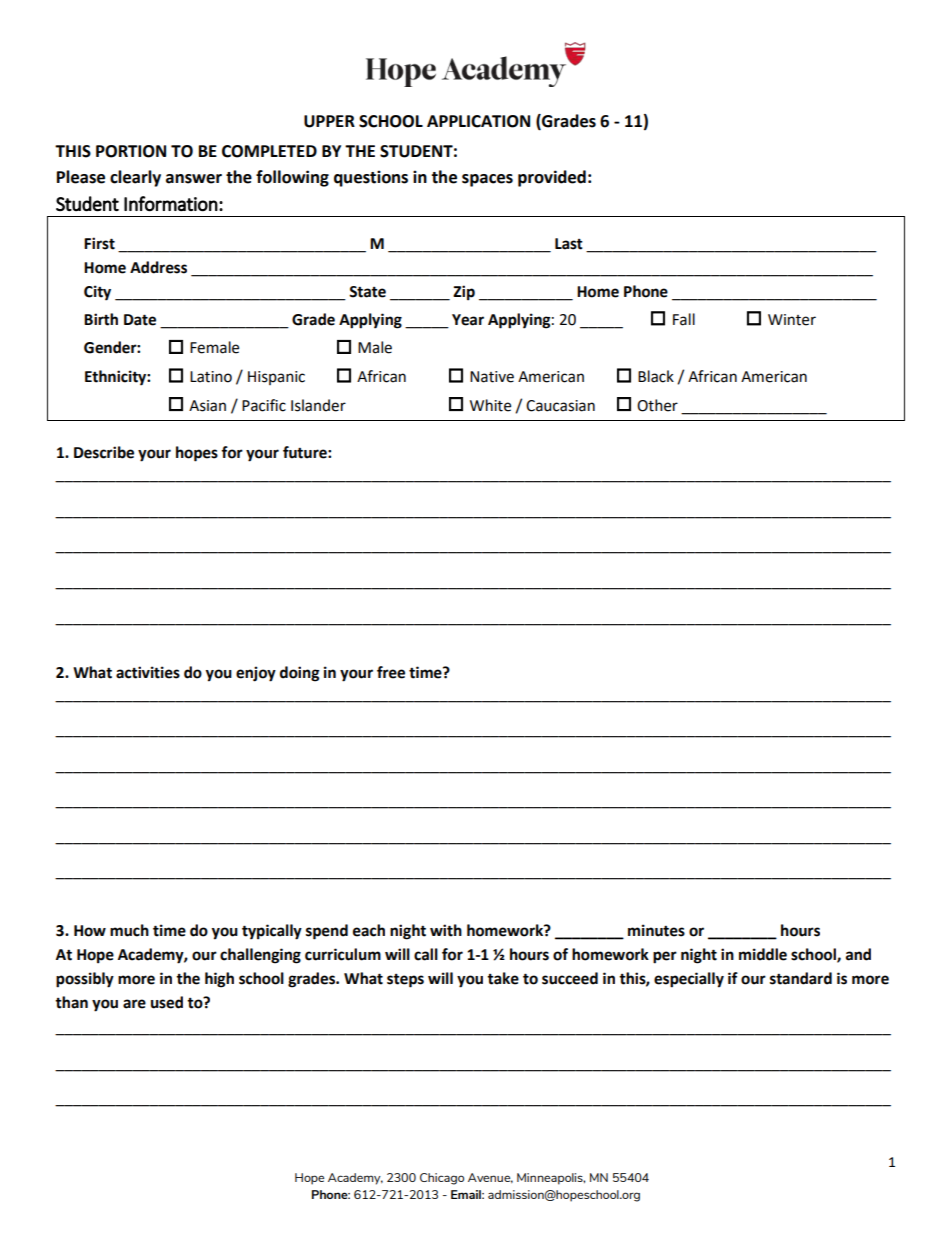 The width and height of the document is (952, 1233). I want to click on free, so click(391, 672).
